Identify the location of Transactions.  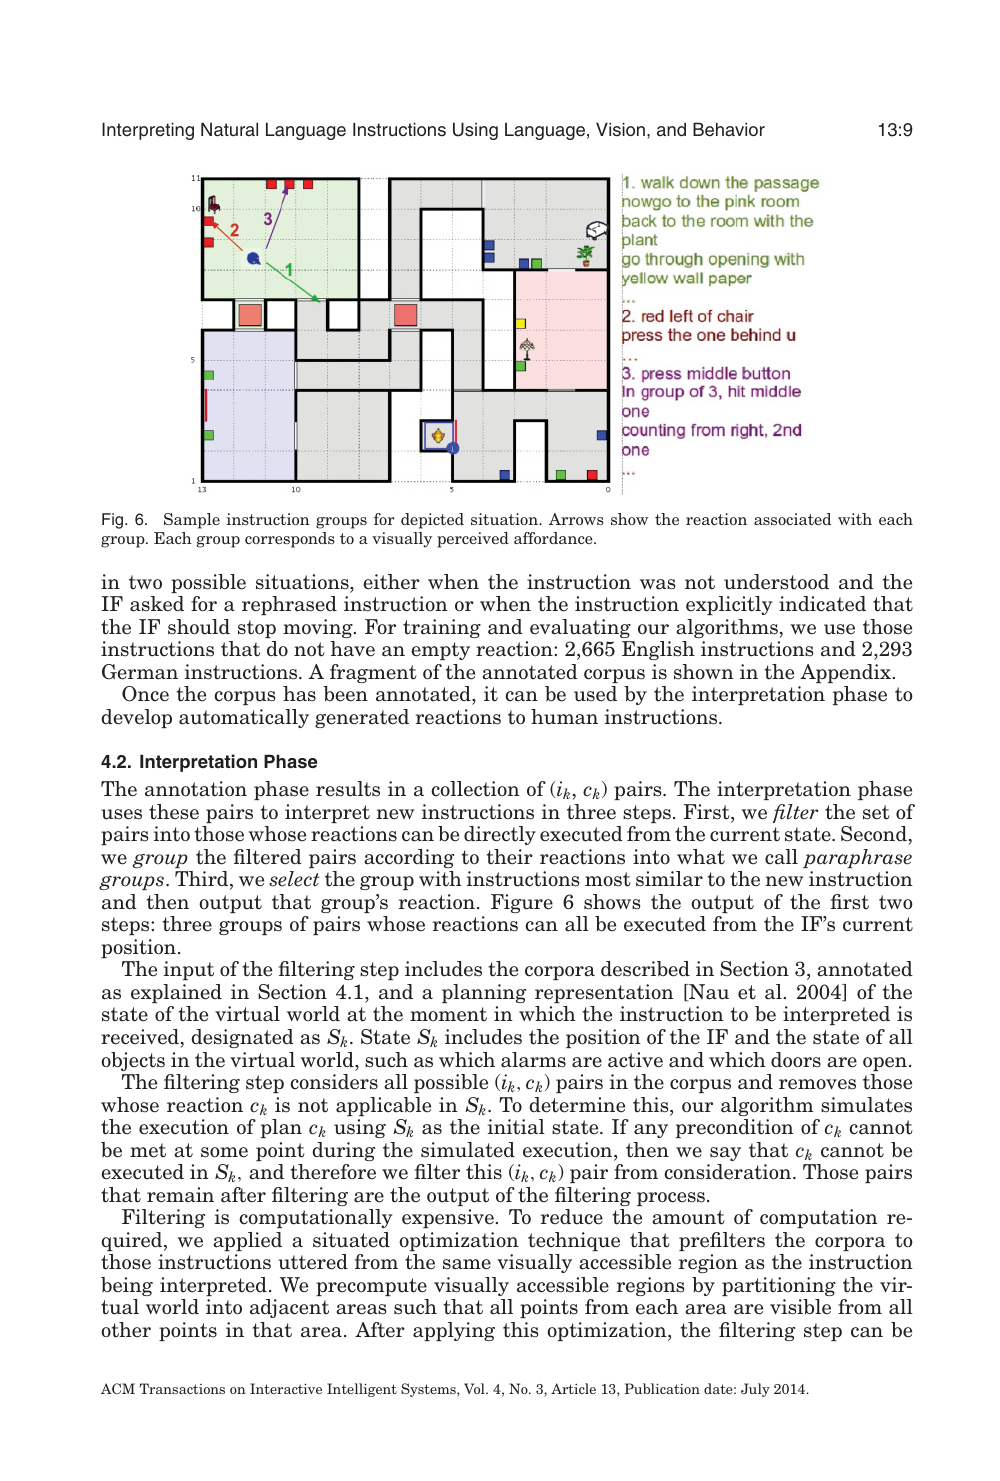
(182, 1388).
